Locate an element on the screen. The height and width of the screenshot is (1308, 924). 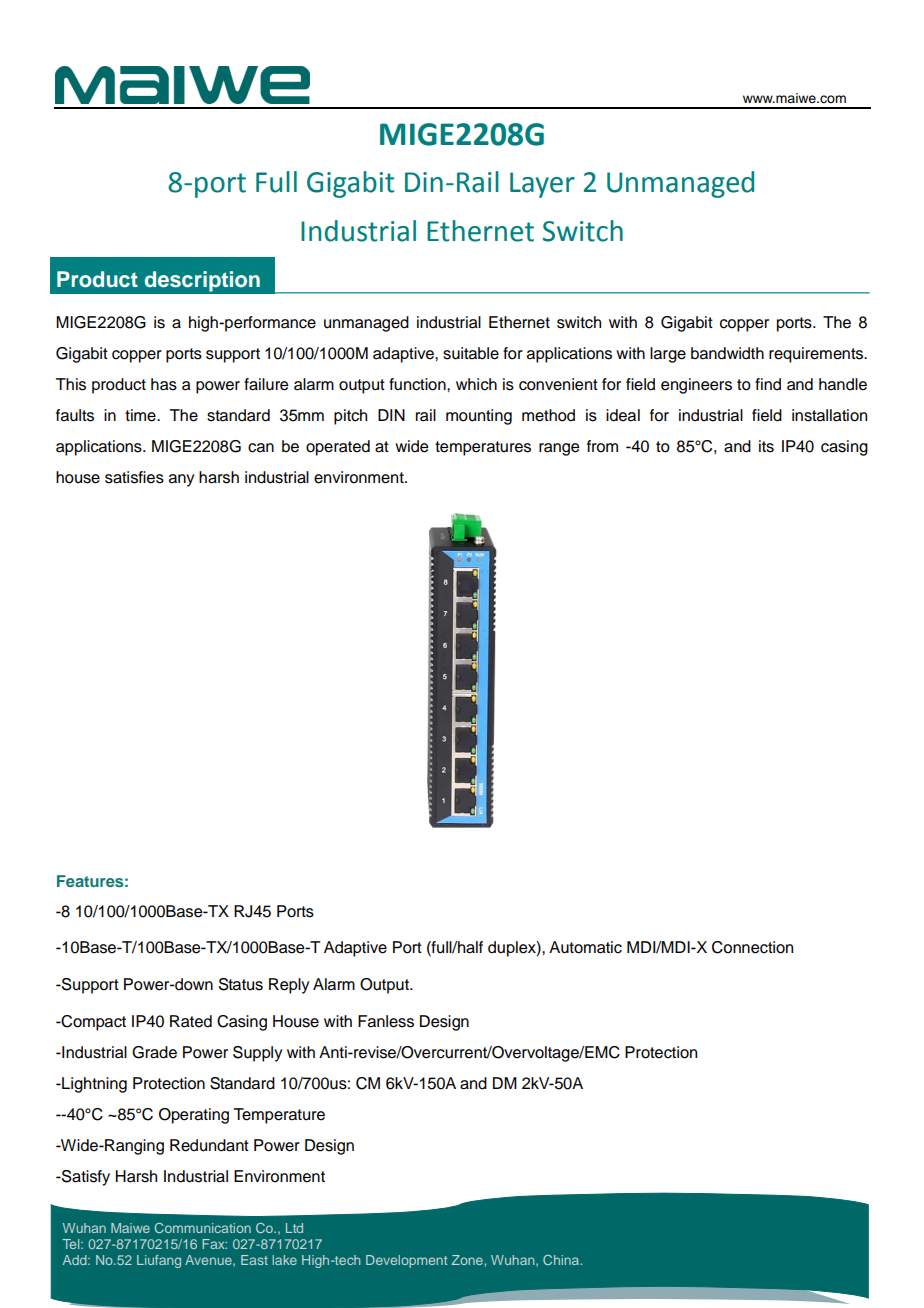
Automatic is located at coordinates (585, 947).
